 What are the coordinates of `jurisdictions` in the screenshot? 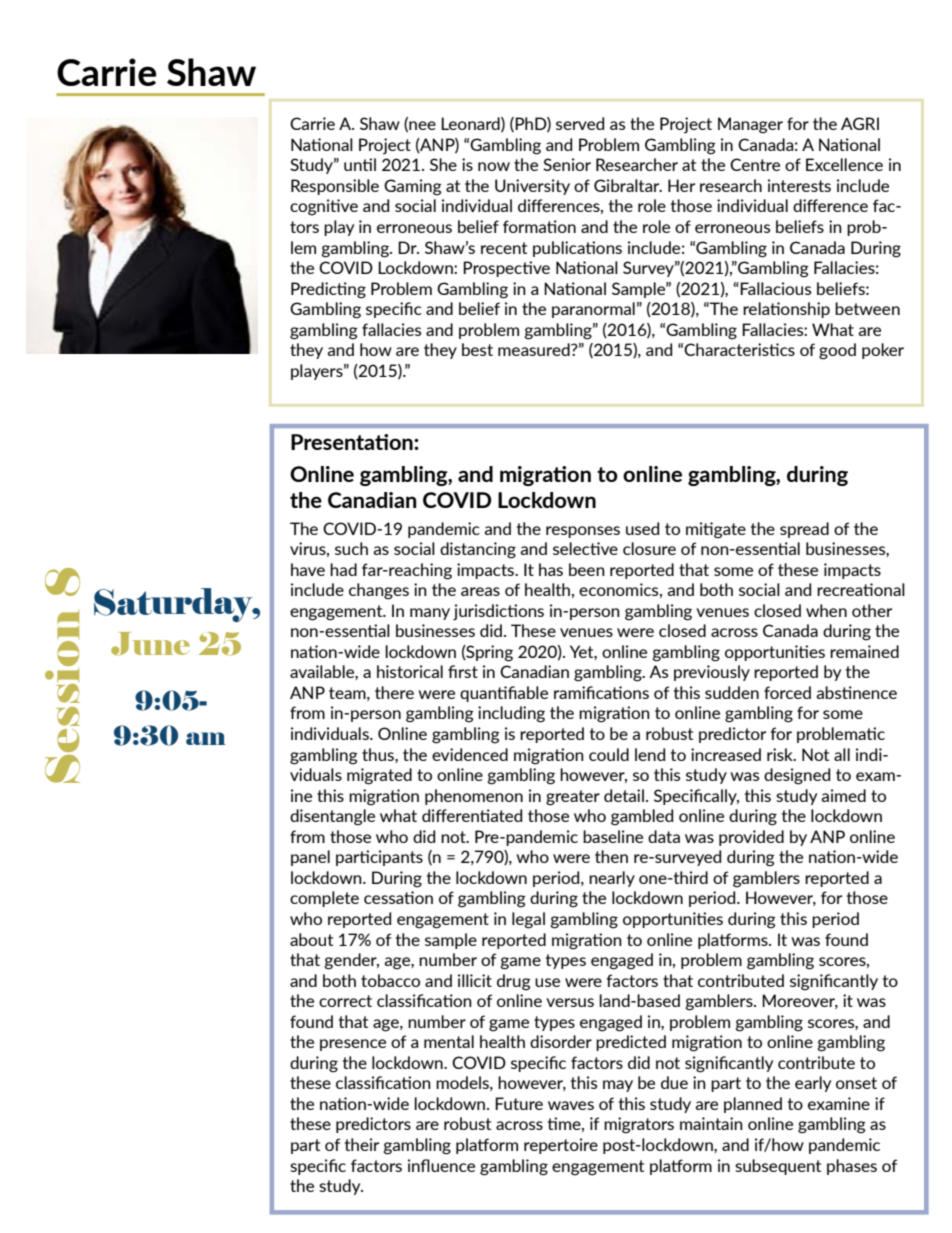 It's located at (498, 612).
